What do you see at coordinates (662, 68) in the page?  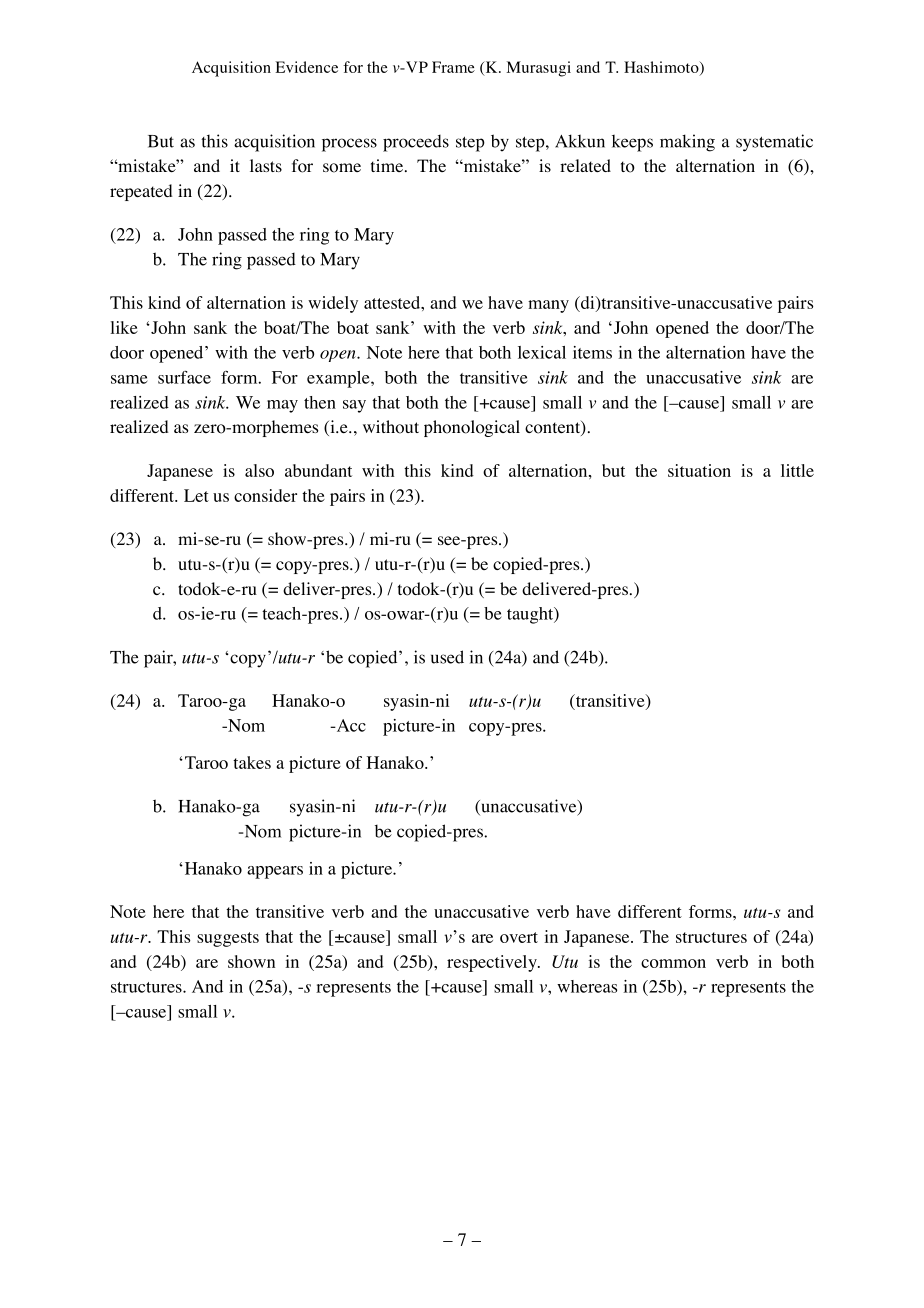 I see `Hashimoto` at bounding box center [662, 68].
